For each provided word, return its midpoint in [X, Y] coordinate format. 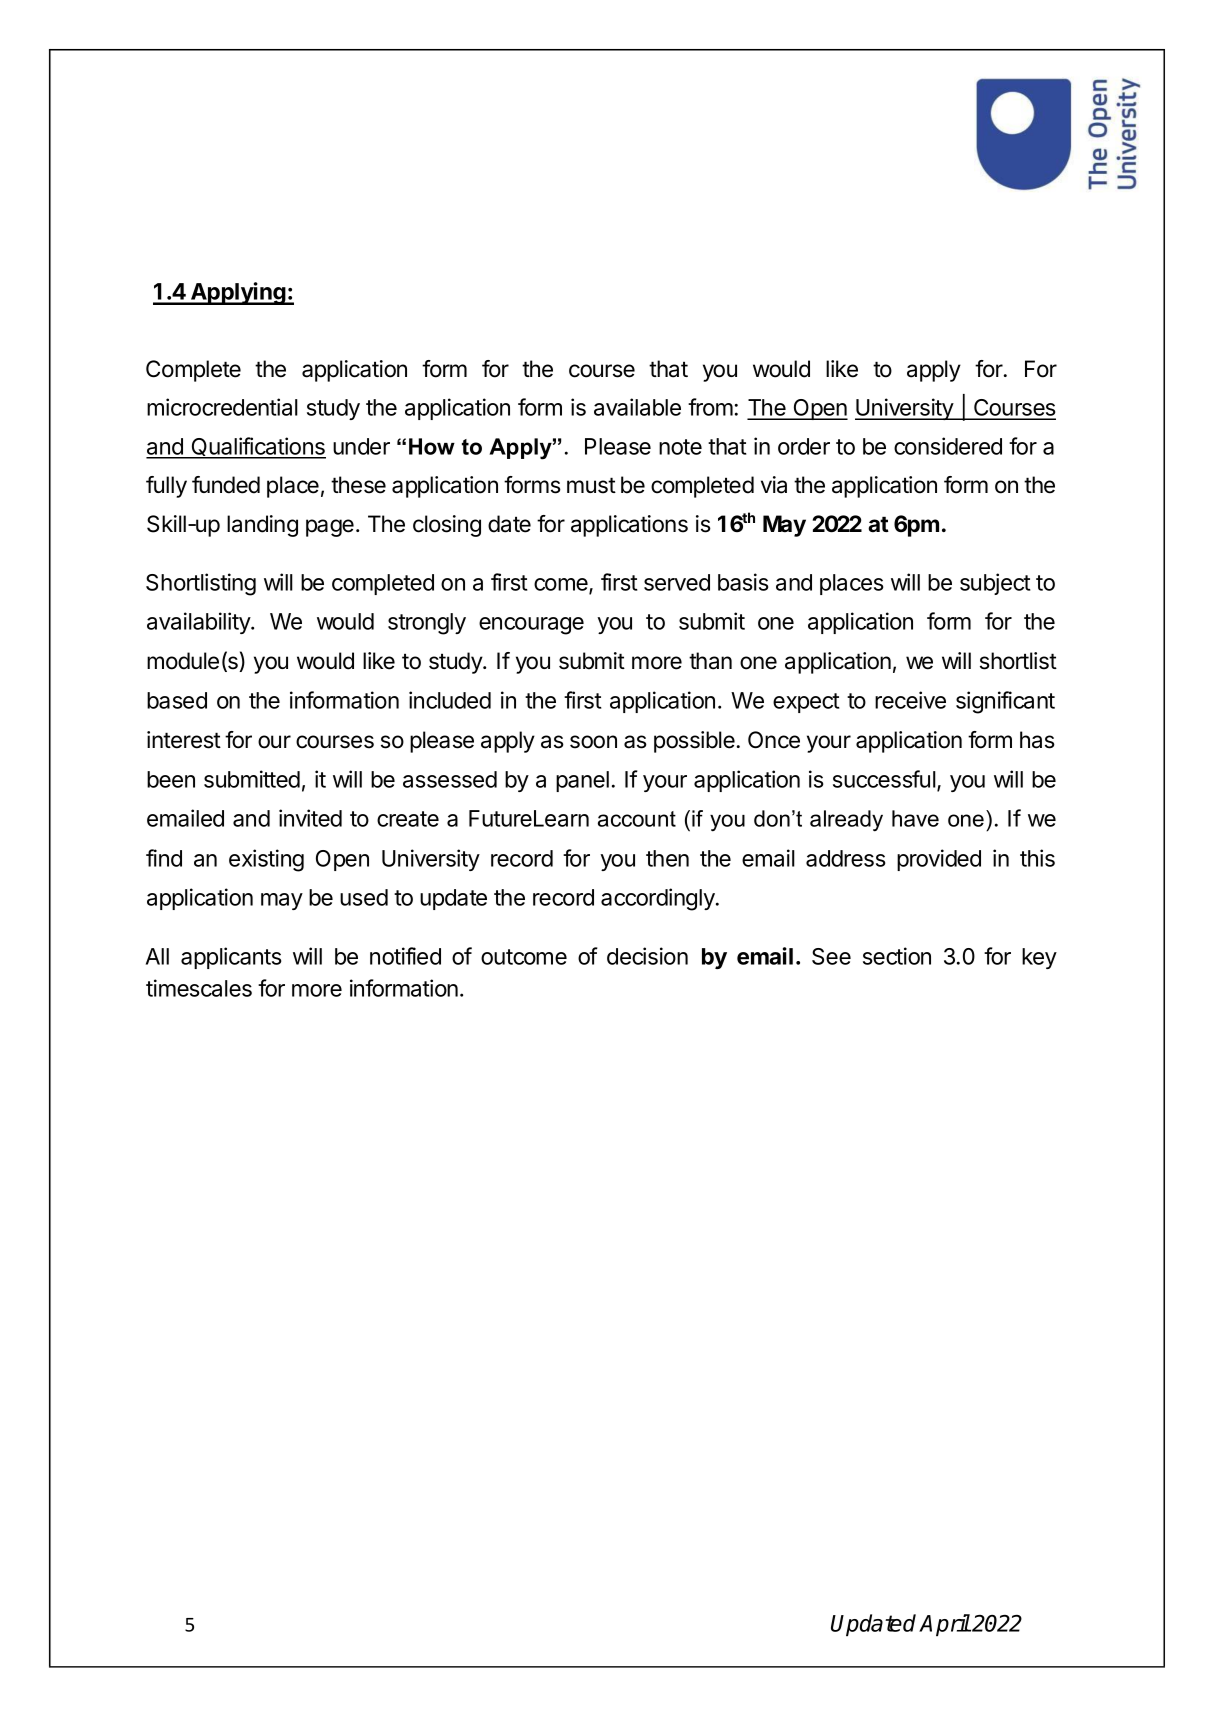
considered [948, 446]
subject [995, 584]
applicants [231, 958]
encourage [531, 626]
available [637, 407]
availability [199, 623]
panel [582, 781]
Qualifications [257, 447]
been [171, 779]
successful [884, 779]
